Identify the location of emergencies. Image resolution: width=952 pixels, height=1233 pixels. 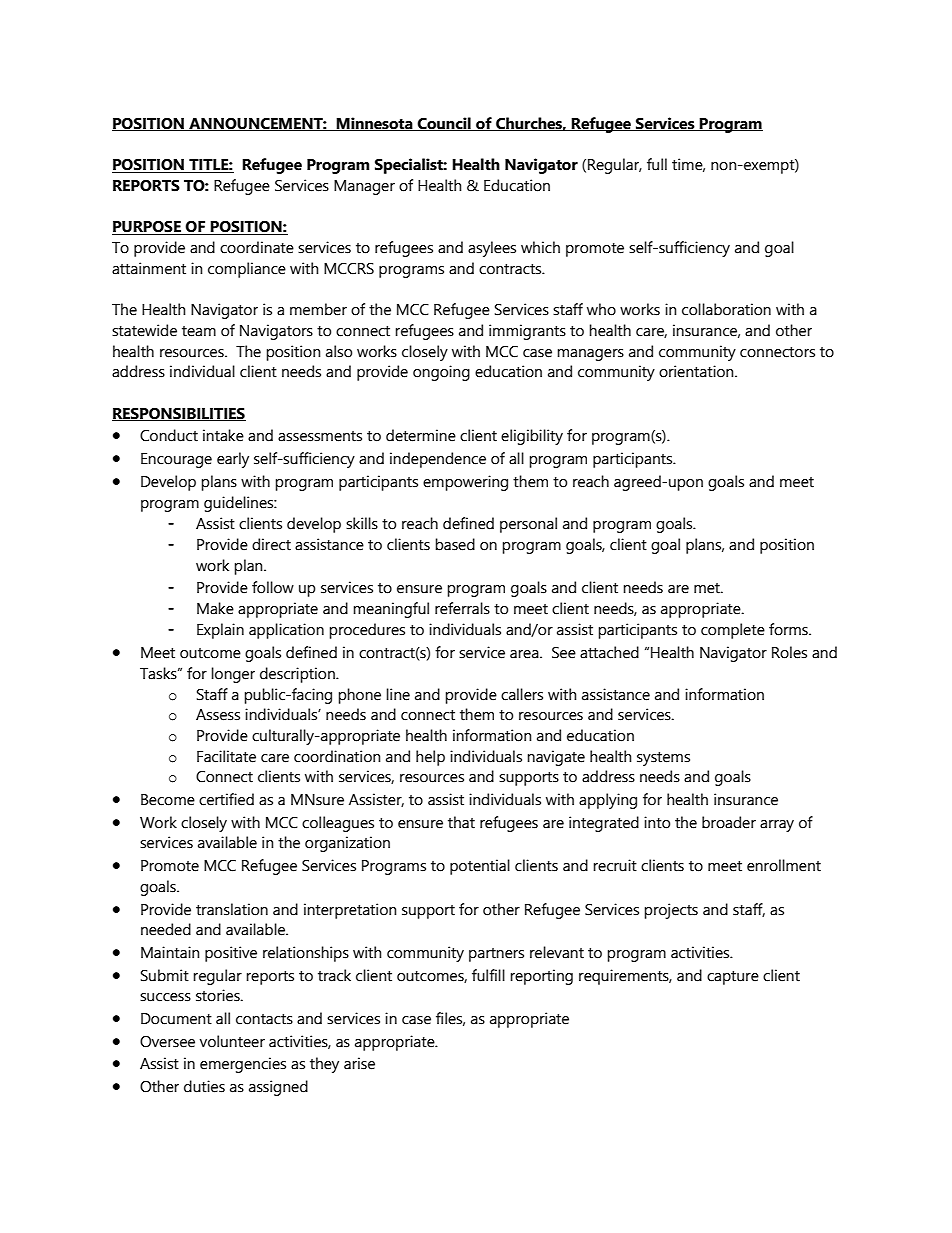
(243, 1065).
